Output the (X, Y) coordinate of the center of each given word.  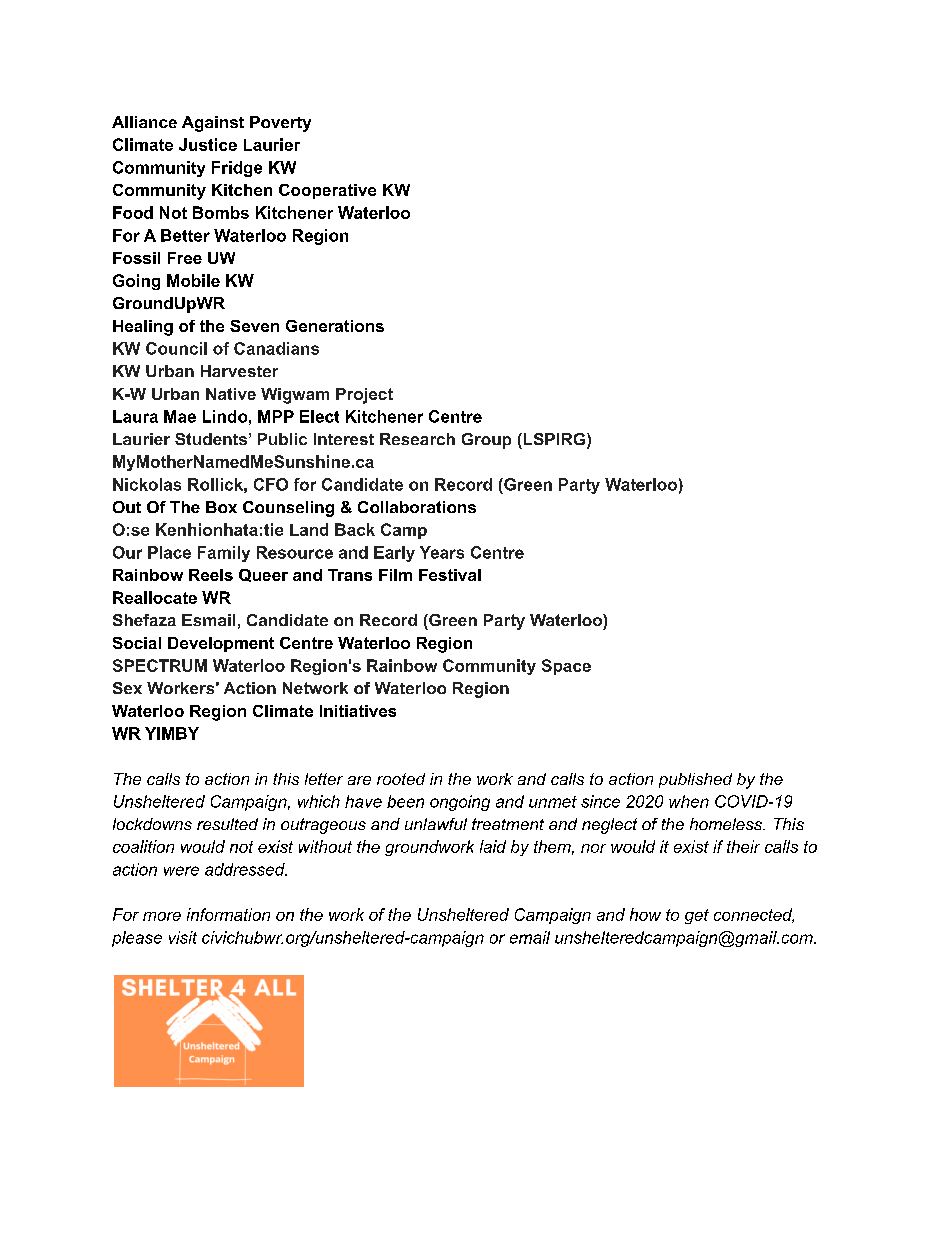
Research (417, 439)
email (530, 937)
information (228, 914)
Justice (208, 144)
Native (231, 394)
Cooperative (327, 191)
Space (566, 667)
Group (486, 441)
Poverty (280, 124)
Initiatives (358, 711)
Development (221, 644)
